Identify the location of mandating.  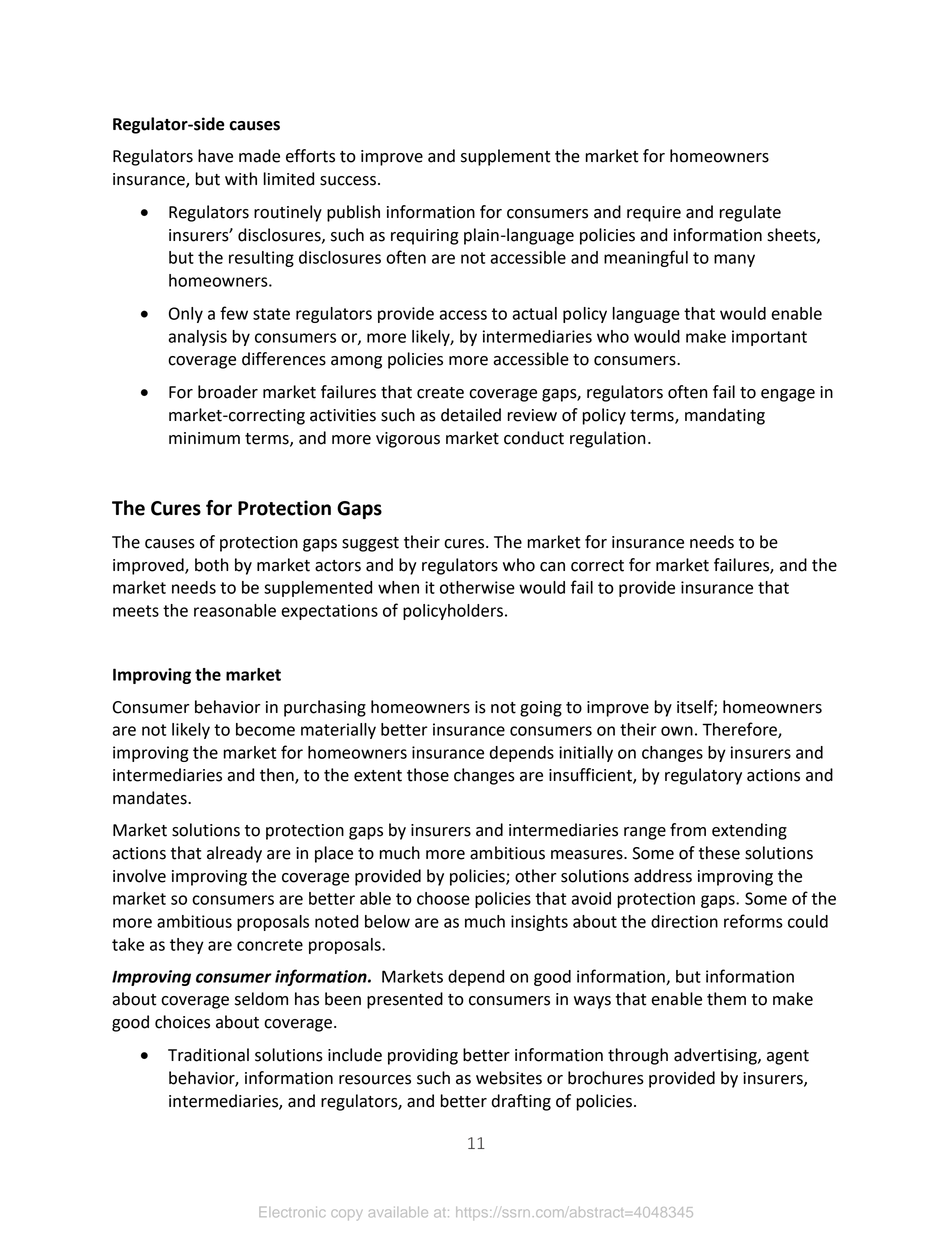
(725, 416).
